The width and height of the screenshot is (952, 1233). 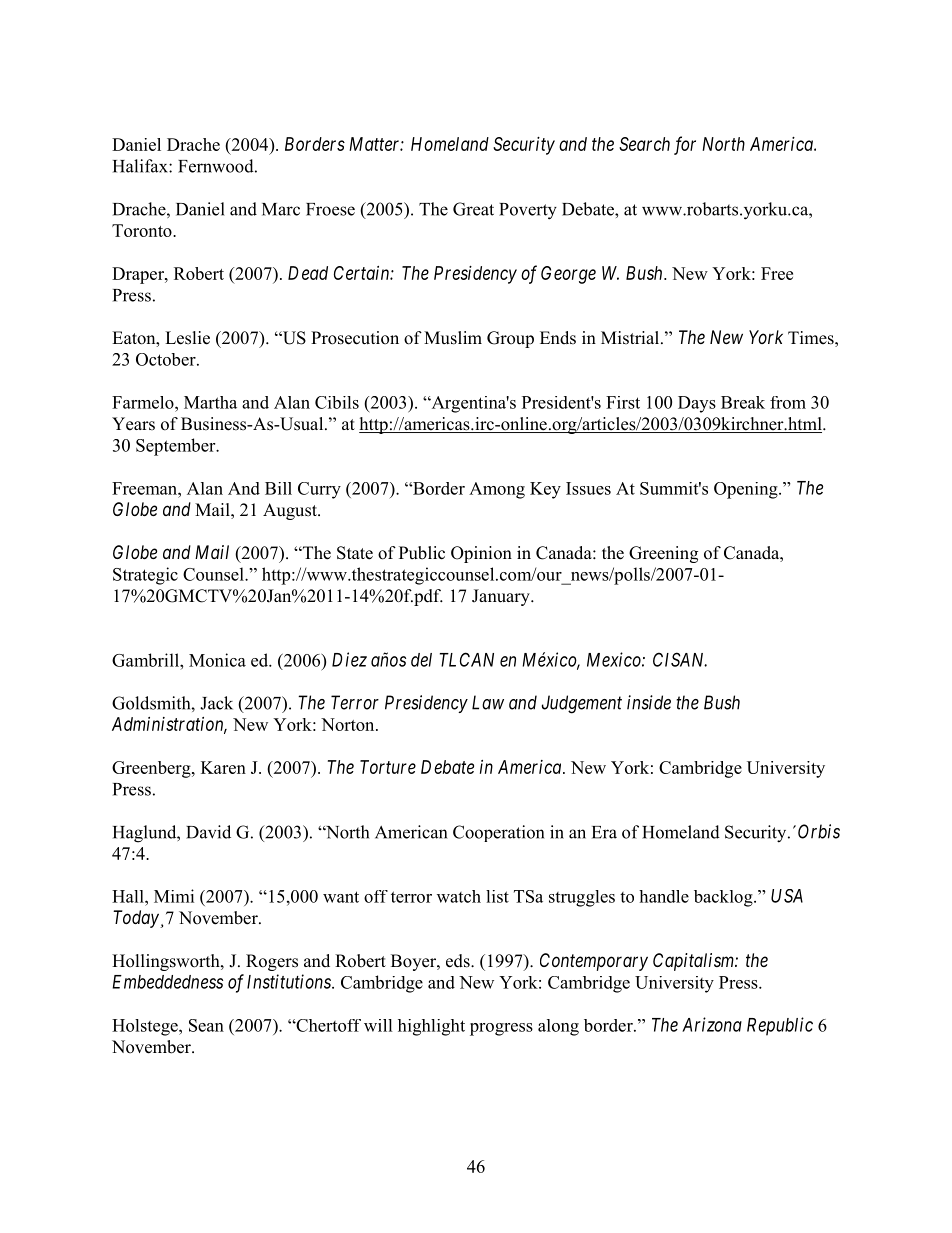 I want to click on Law, so click(x=488, y=702).
